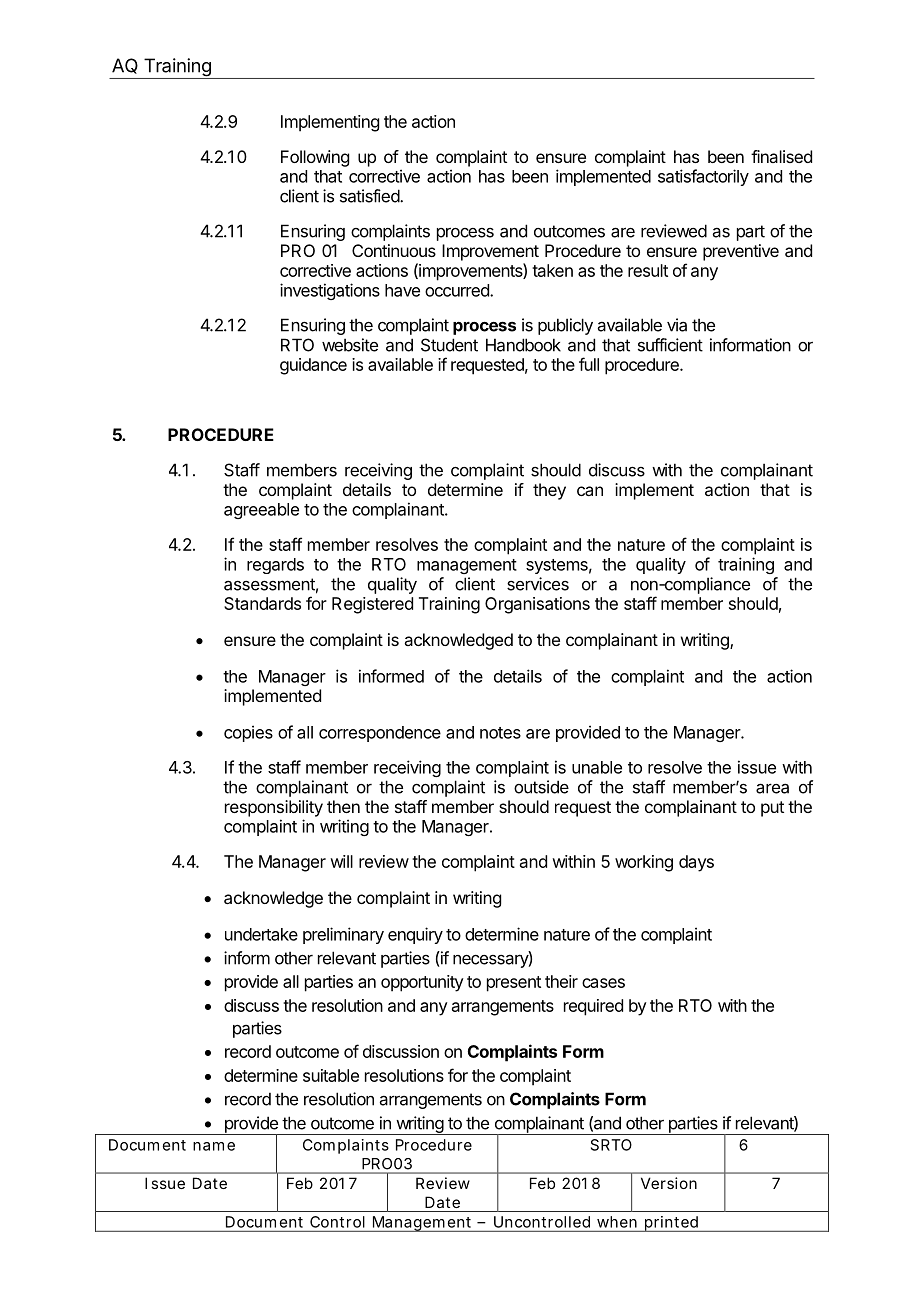 Image resolution: width=924 pixels, height=1308 pixels. What do you see at coordinates (603, 983) in the screenshot?
I see `cases` at bounding box center [603, 983].
